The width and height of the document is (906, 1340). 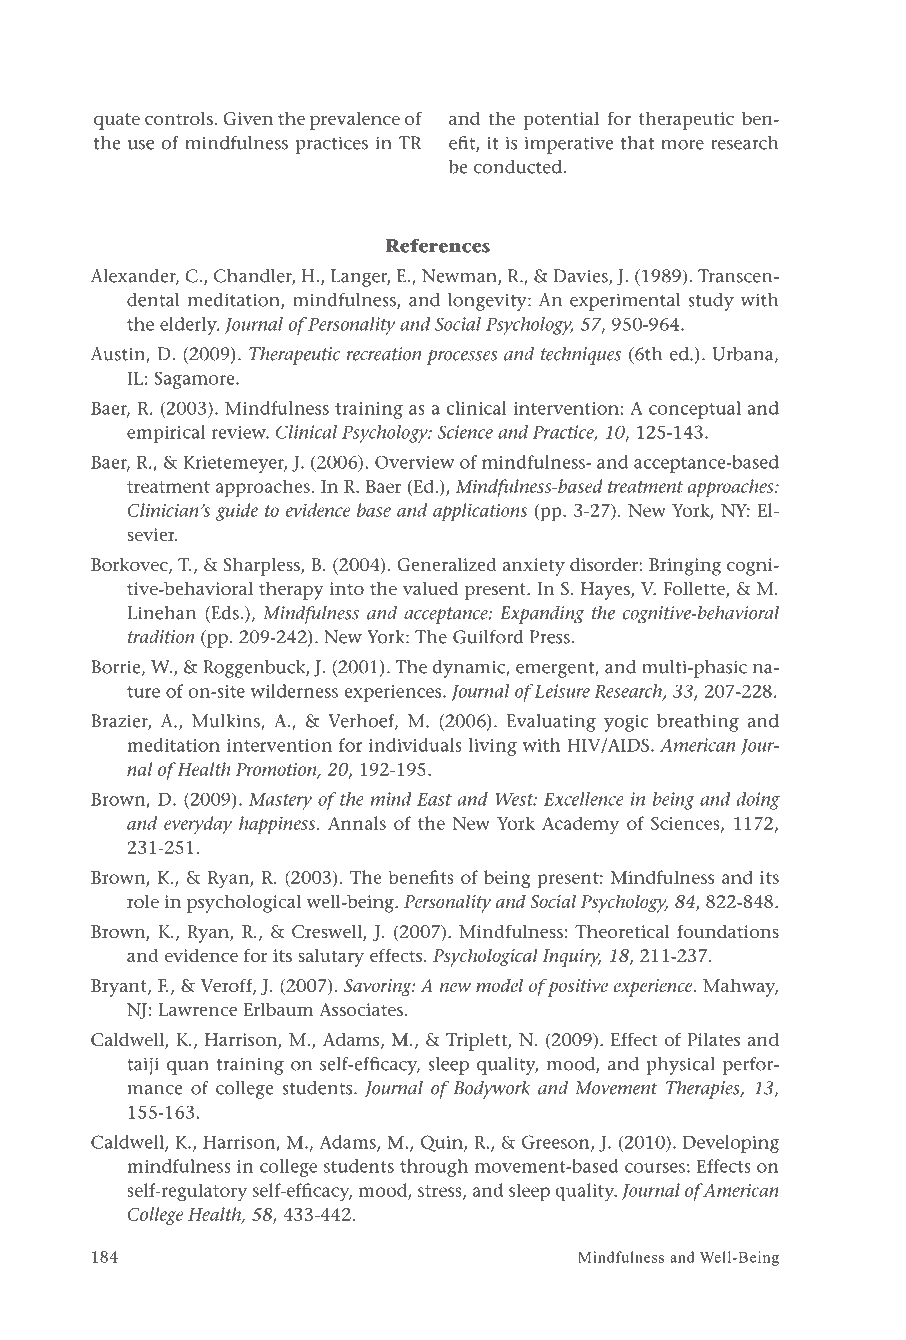 What do you see at coordinates (518, 167) in the document?
I see `conducted` at bounding box center [518, 167].
